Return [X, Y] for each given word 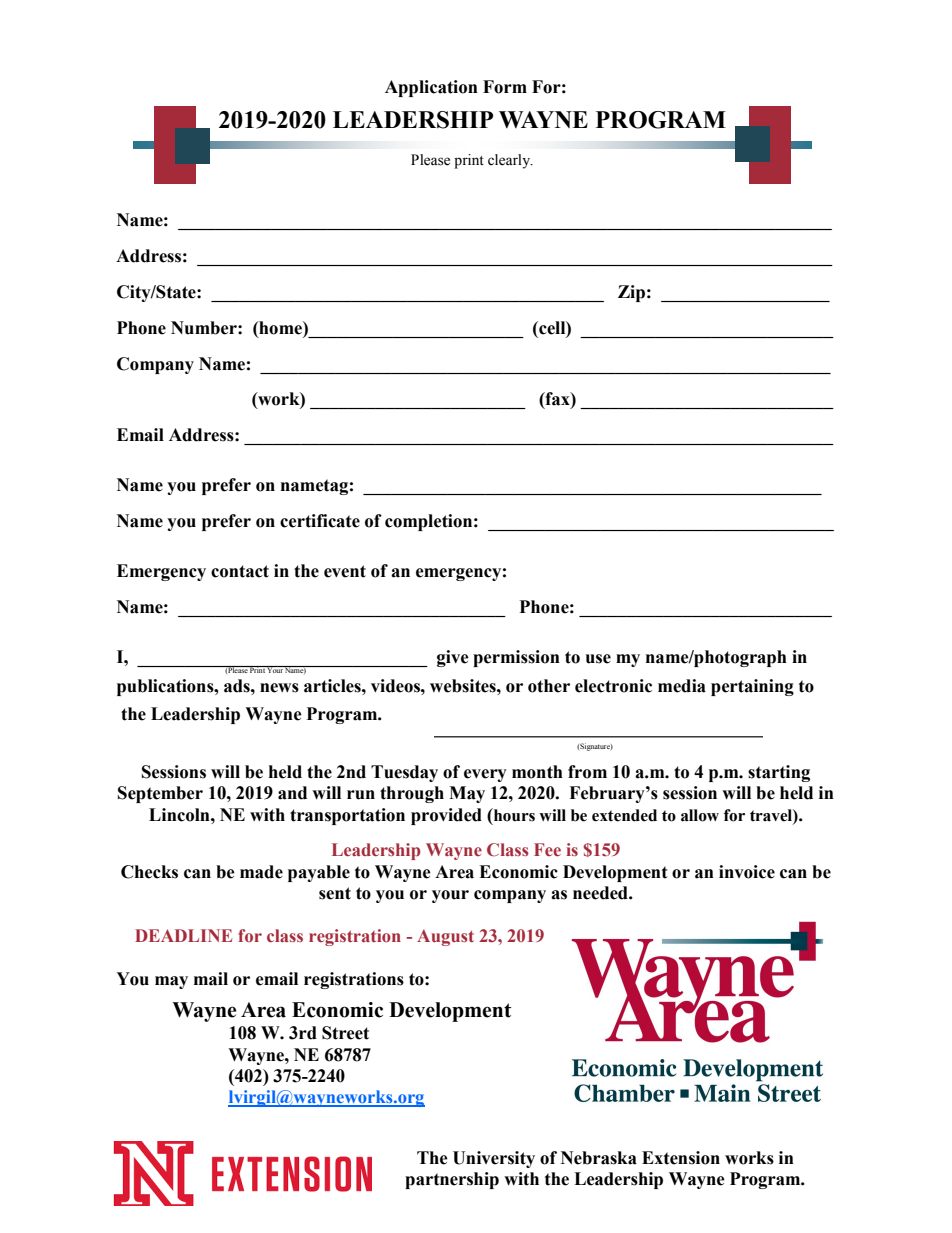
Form [505, 87]
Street [345, 1033]
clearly [510, 161]
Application [431, 88]
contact [240, 571]
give [453, 658]
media [682, 686]
